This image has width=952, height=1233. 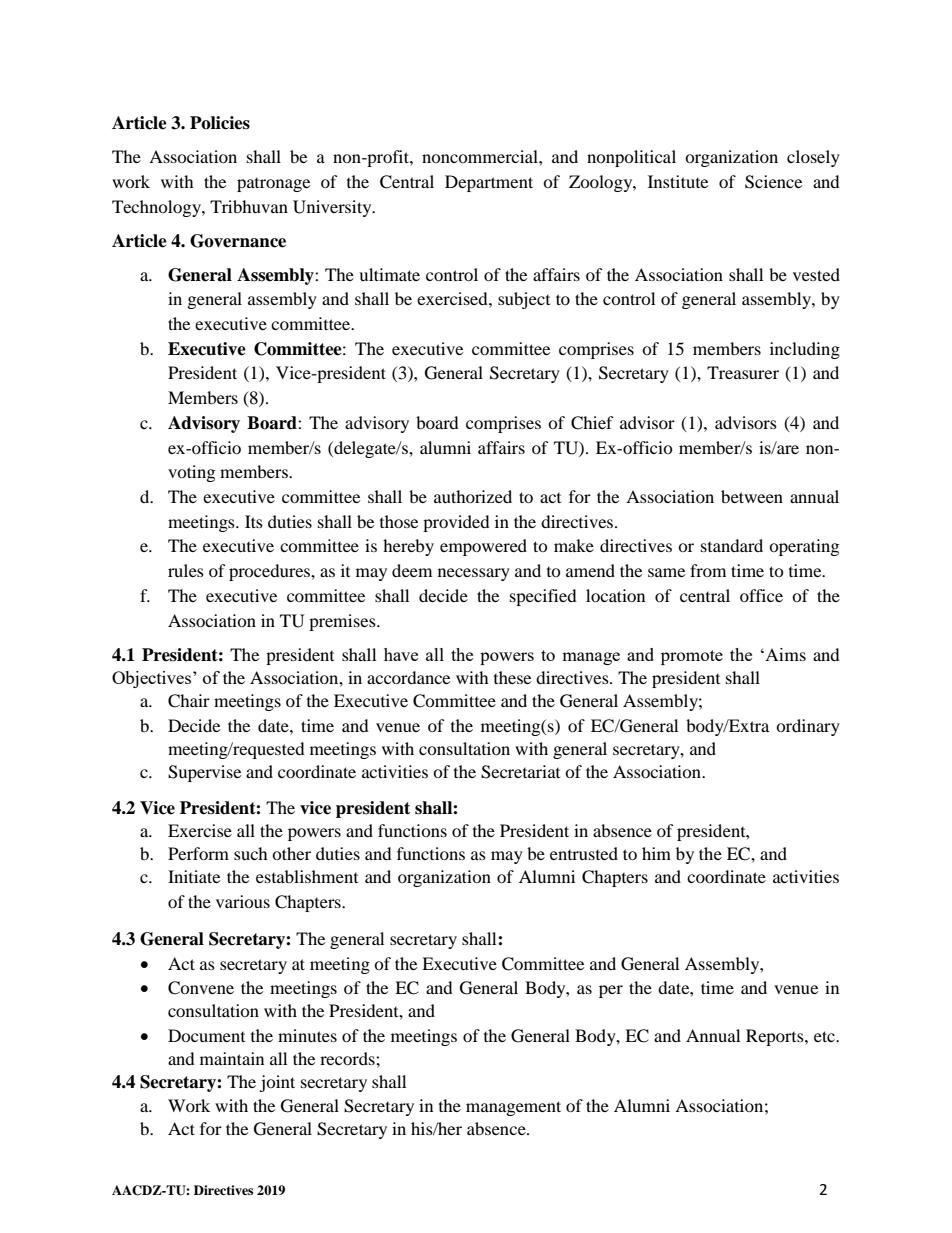 I want to click on Science, so click(x=773, y=182).
